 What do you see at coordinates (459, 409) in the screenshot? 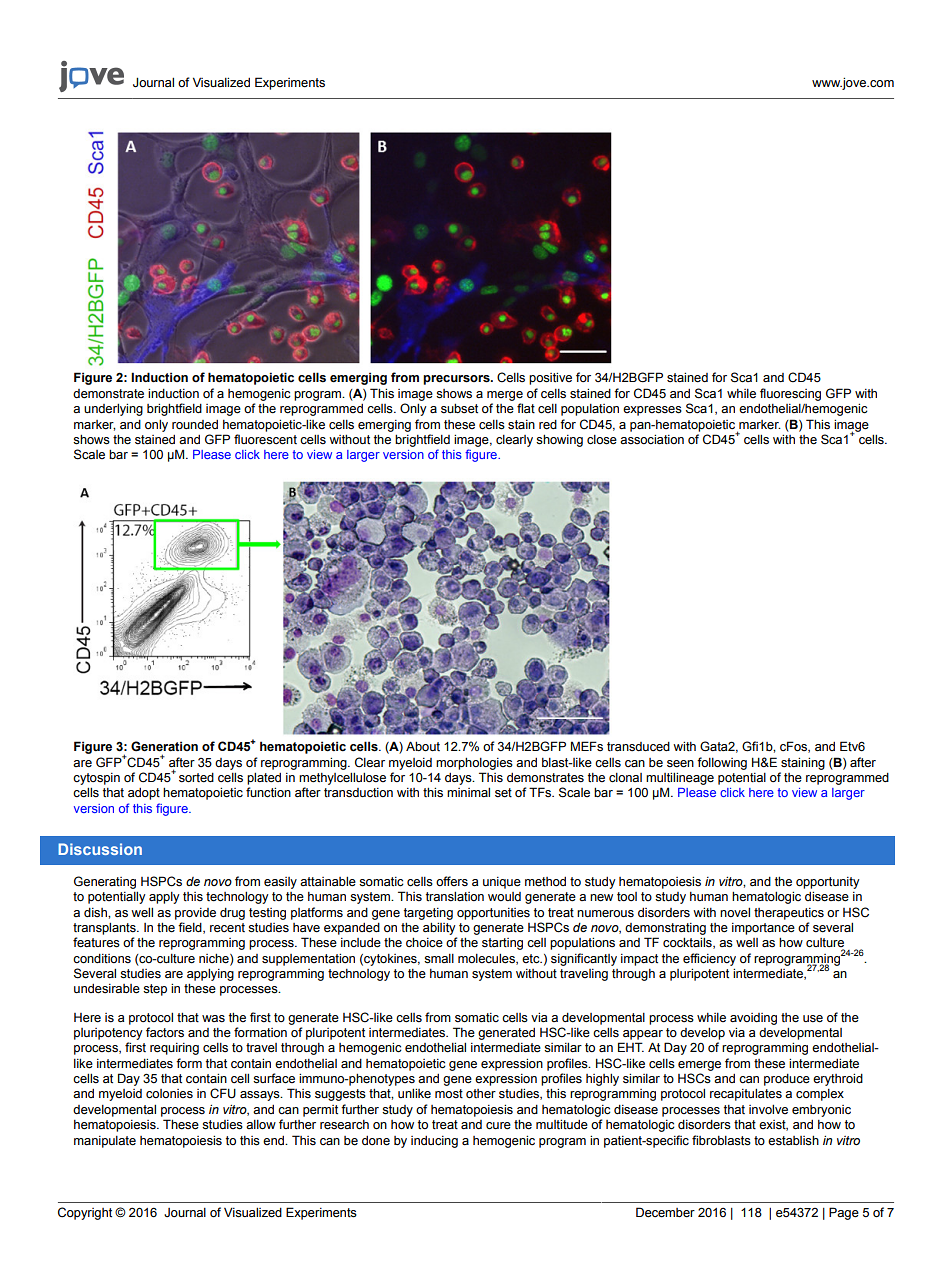
I see `subset` at bounding box center [459, 409].
